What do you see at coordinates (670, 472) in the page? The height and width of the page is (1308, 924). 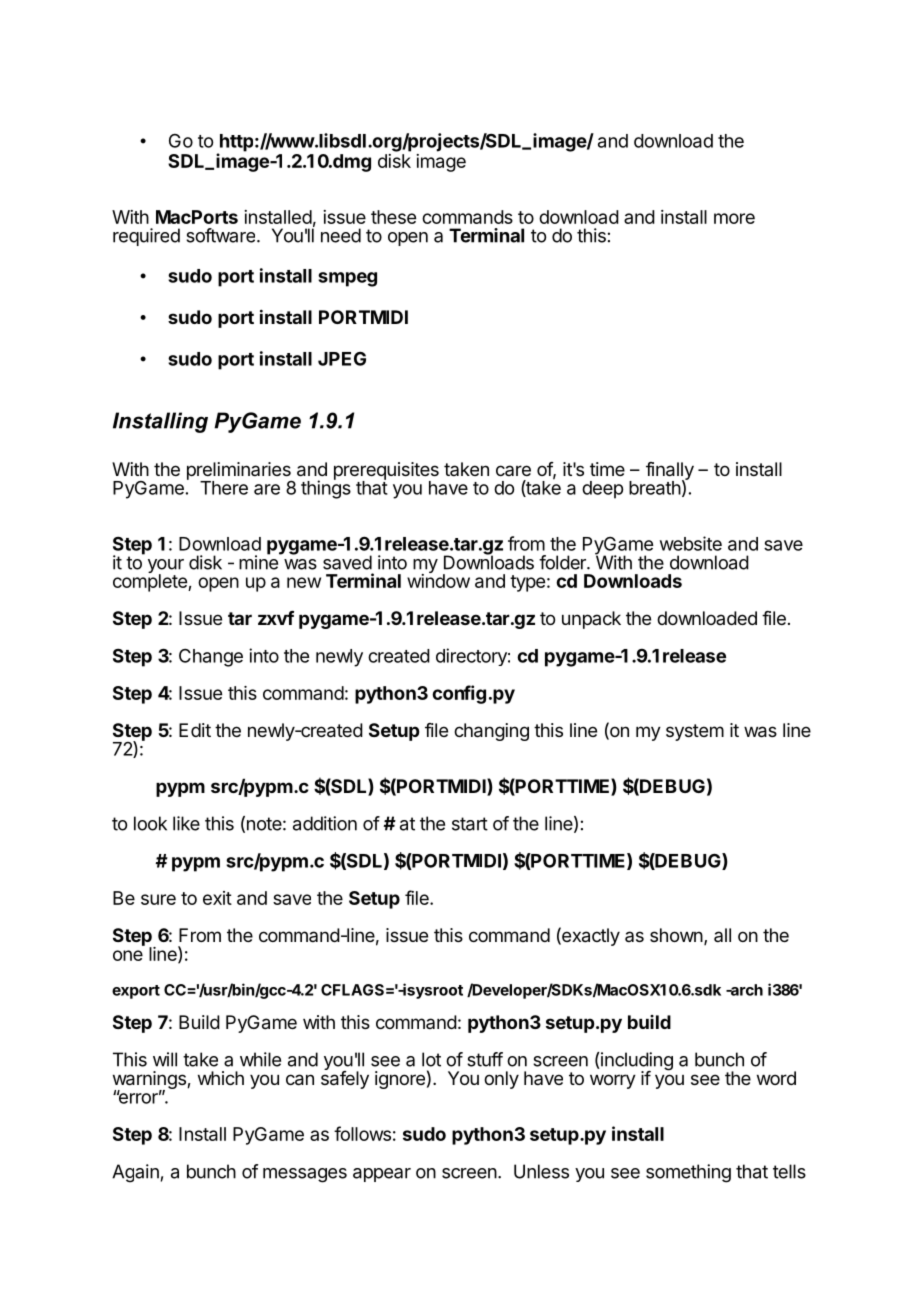 I see `finally` at bounding box center [670, 472].
